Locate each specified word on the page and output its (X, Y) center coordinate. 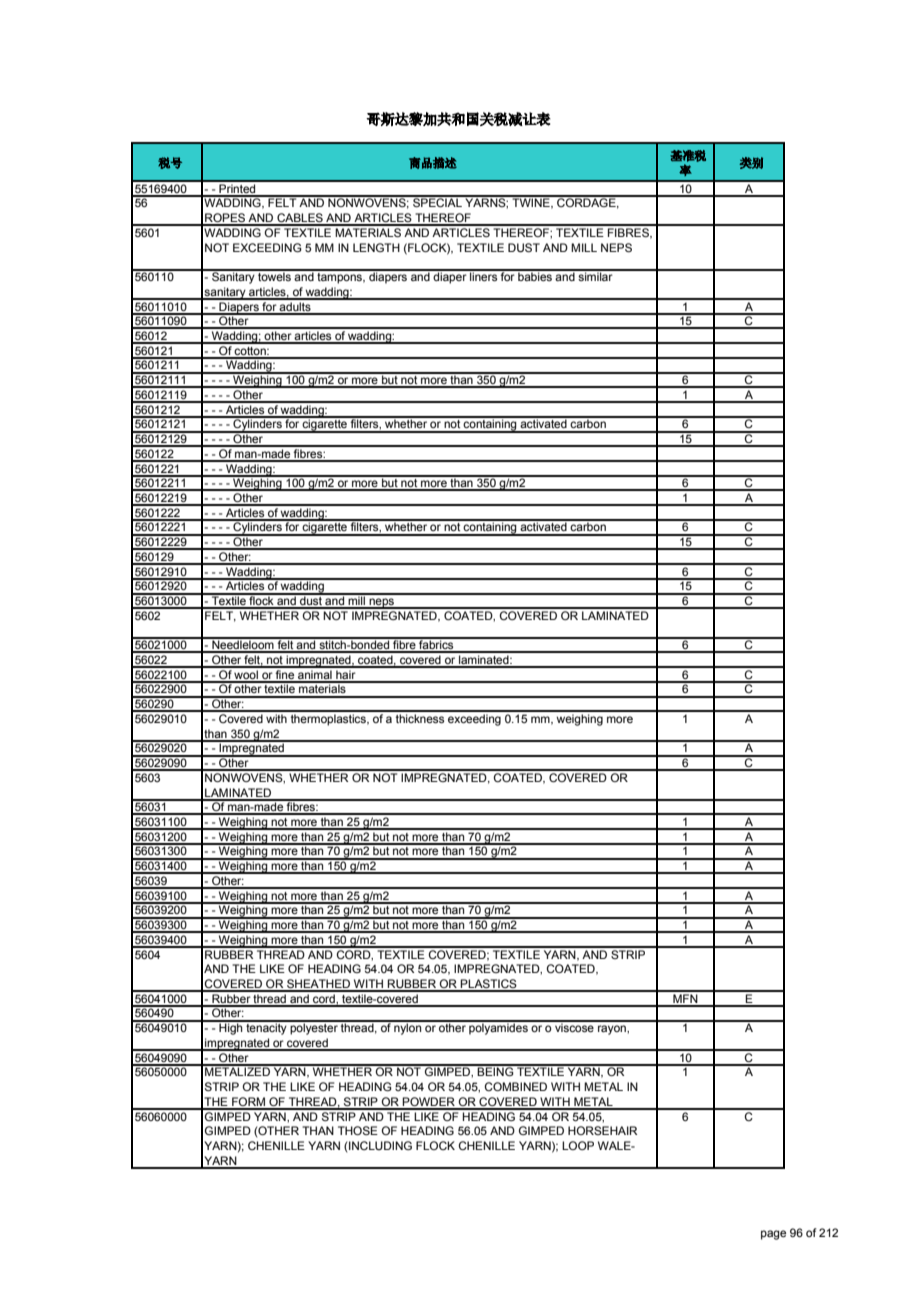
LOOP (578, 1145)
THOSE (358, 1130)
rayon (613, 1030)
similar (595, 275)
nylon (408, 1028)
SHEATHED (319, 985)
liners (484, 275)
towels (274, 275)
